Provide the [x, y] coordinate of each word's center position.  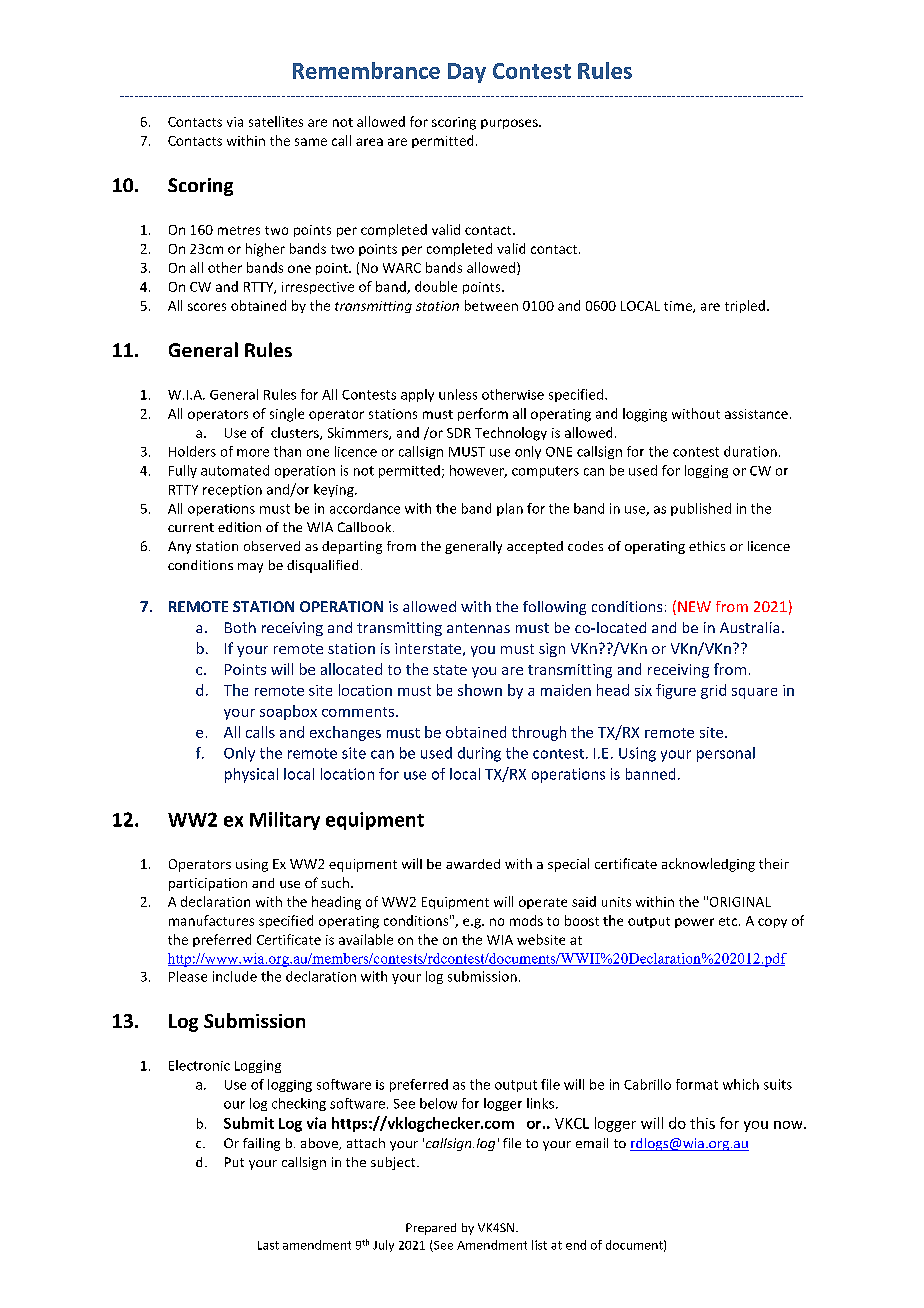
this [702, 1123]
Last [268, 1245]
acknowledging [708, 865]
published [701, 509]
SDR [459, 433]
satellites [276, 121]
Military [285, 821]
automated [235, 470]
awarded [473, 864]
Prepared [431, 1229]
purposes [510, 124]
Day [467, 73]
